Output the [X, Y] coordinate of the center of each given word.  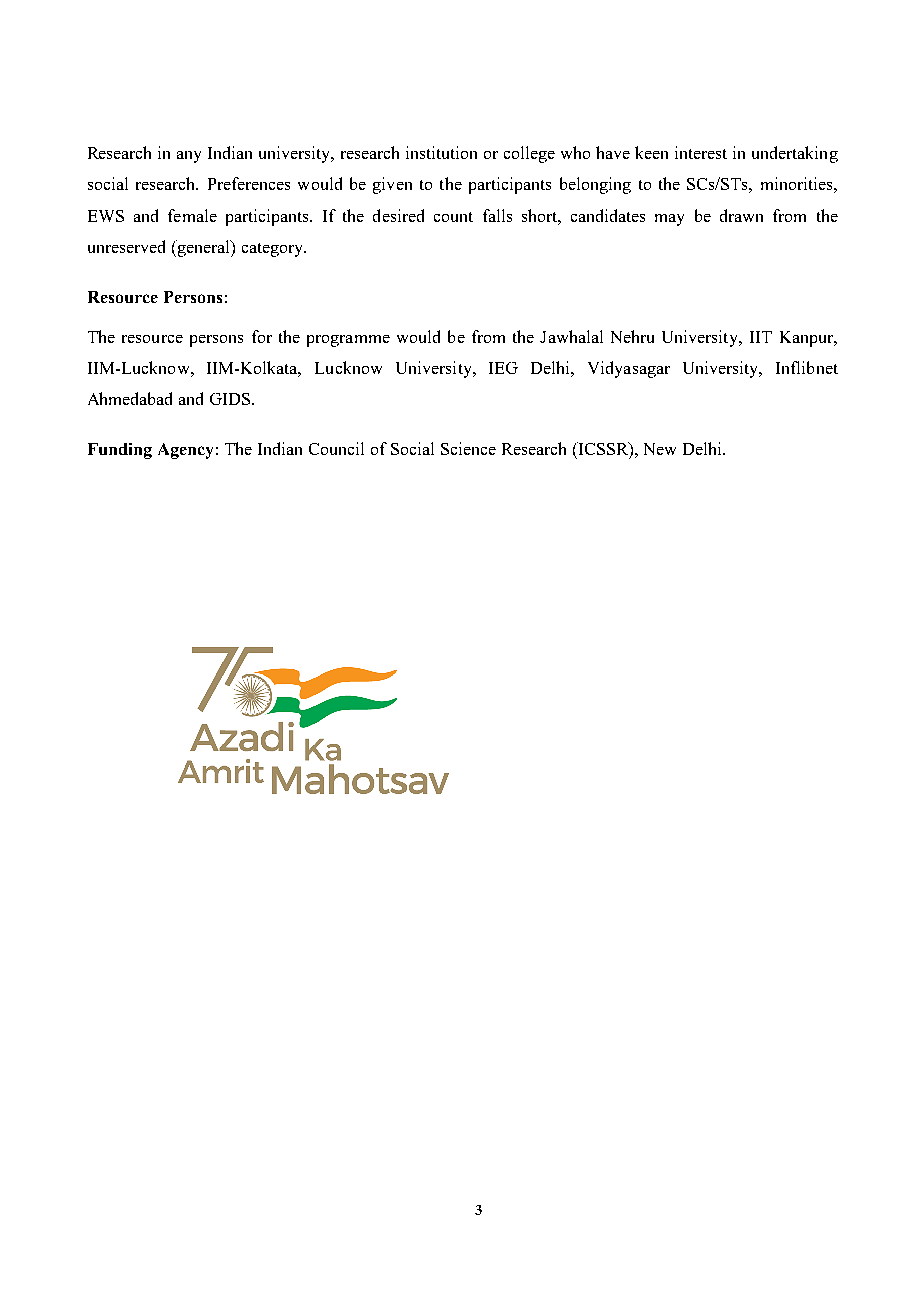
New [660, 449]
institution [441, 152]
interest [701, 152]
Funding [120, 451]
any [189, 157]
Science [468, 448]
